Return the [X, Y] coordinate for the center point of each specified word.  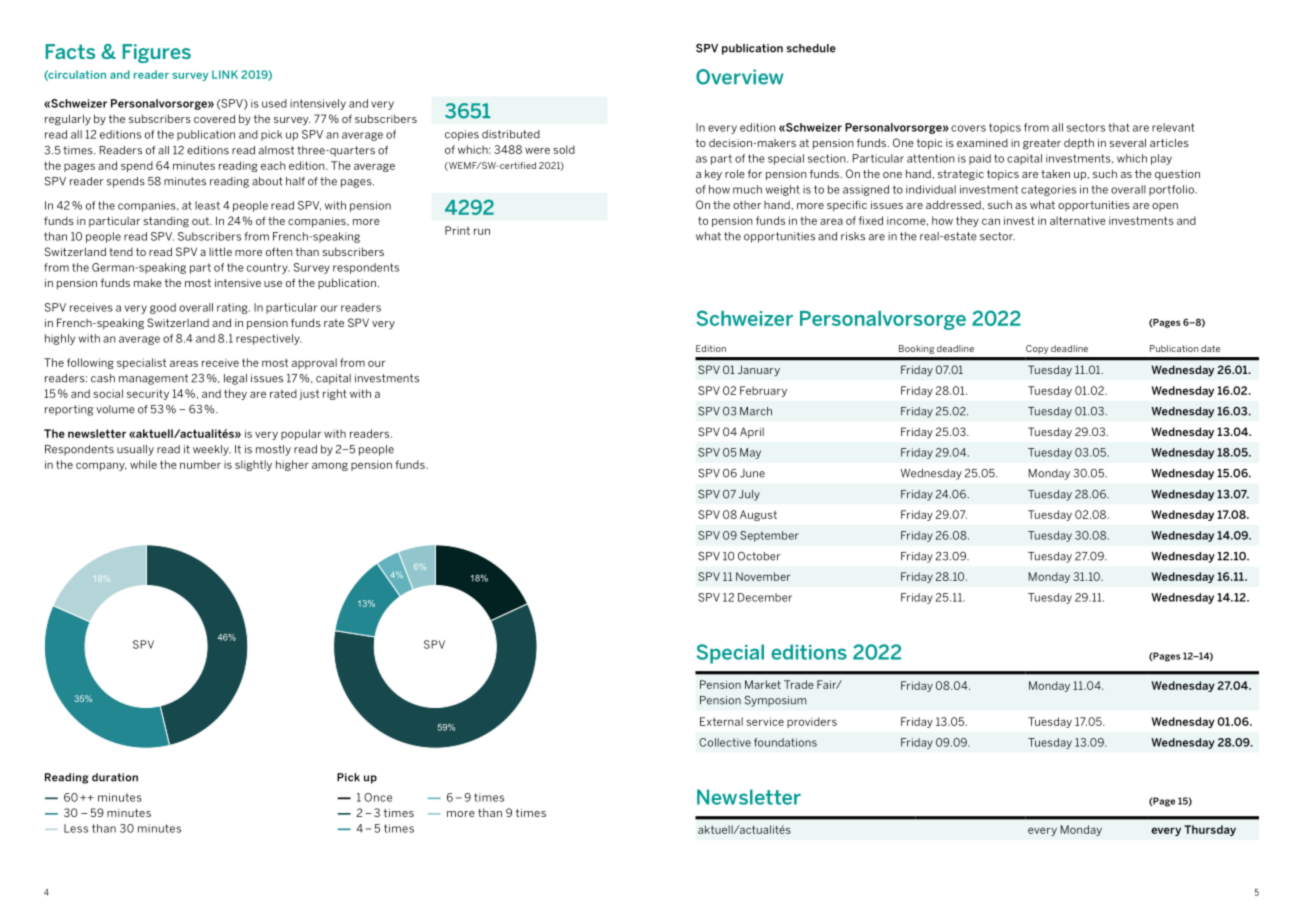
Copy [1037, 349]
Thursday [1210, 830]
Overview [740, 77]
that [1119, 127]
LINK [225, 74]
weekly [212, 450]
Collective [725, 742]
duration [115, 777]
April [752, 432]
